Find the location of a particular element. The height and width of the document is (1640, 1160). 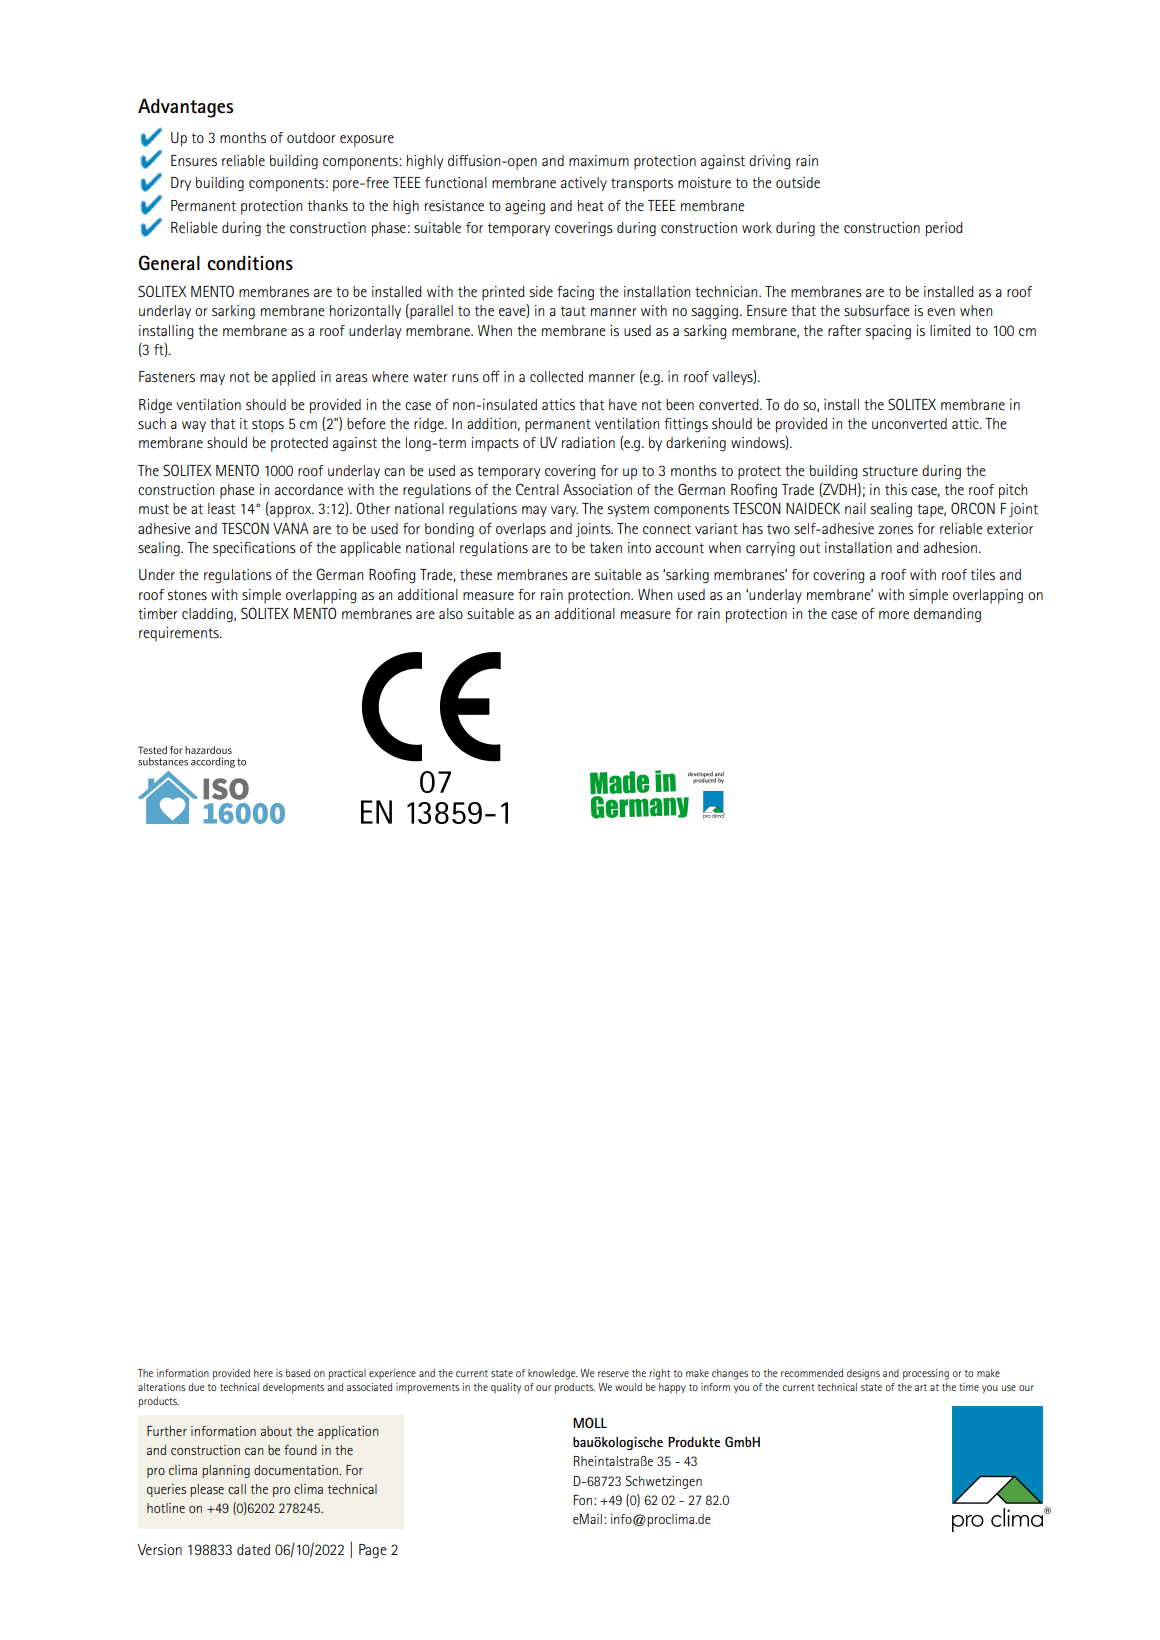

more is located at coordinates (894, 615).
